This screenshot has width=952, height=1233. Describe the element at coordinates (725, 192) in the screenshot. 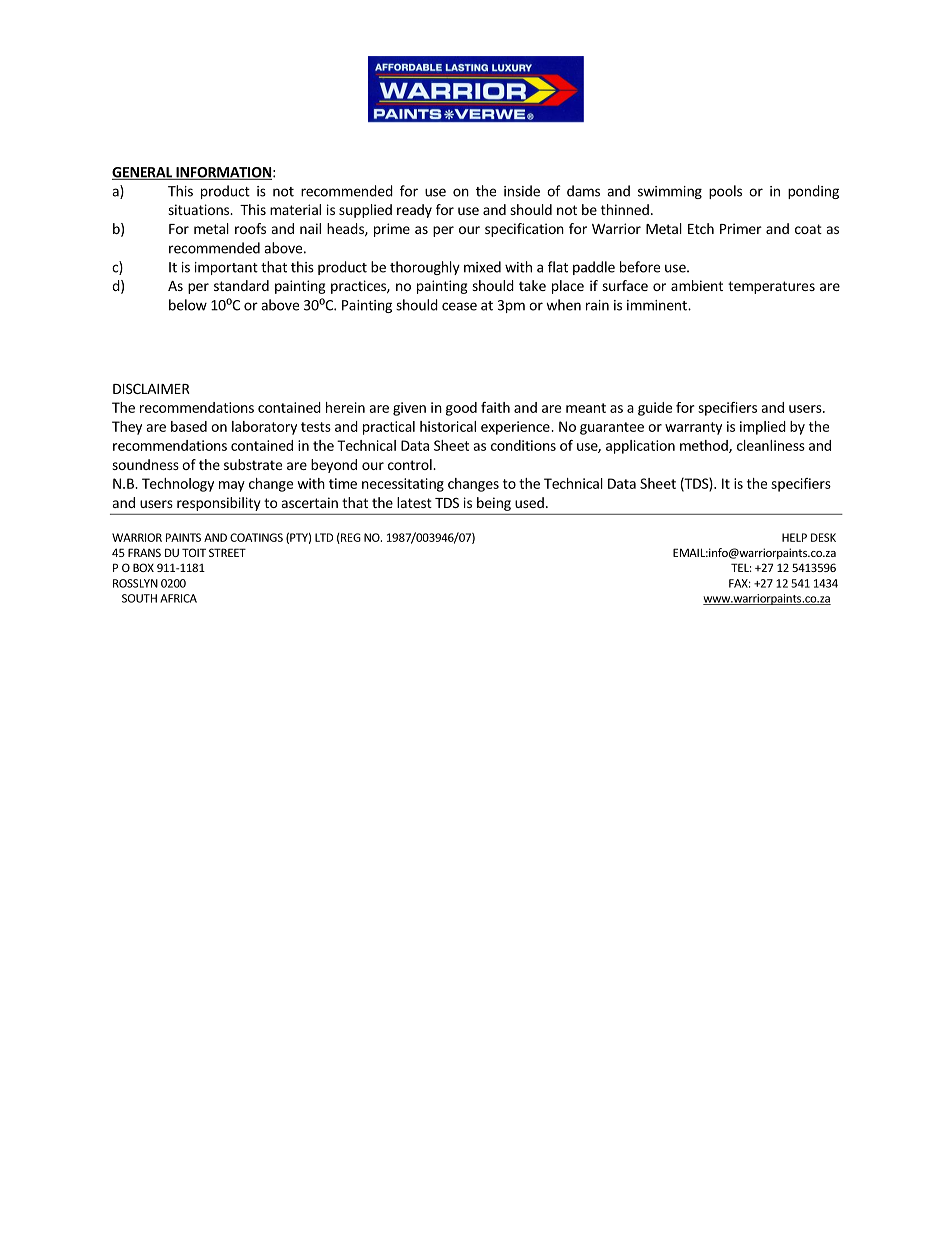

I see `pools` at that location.
